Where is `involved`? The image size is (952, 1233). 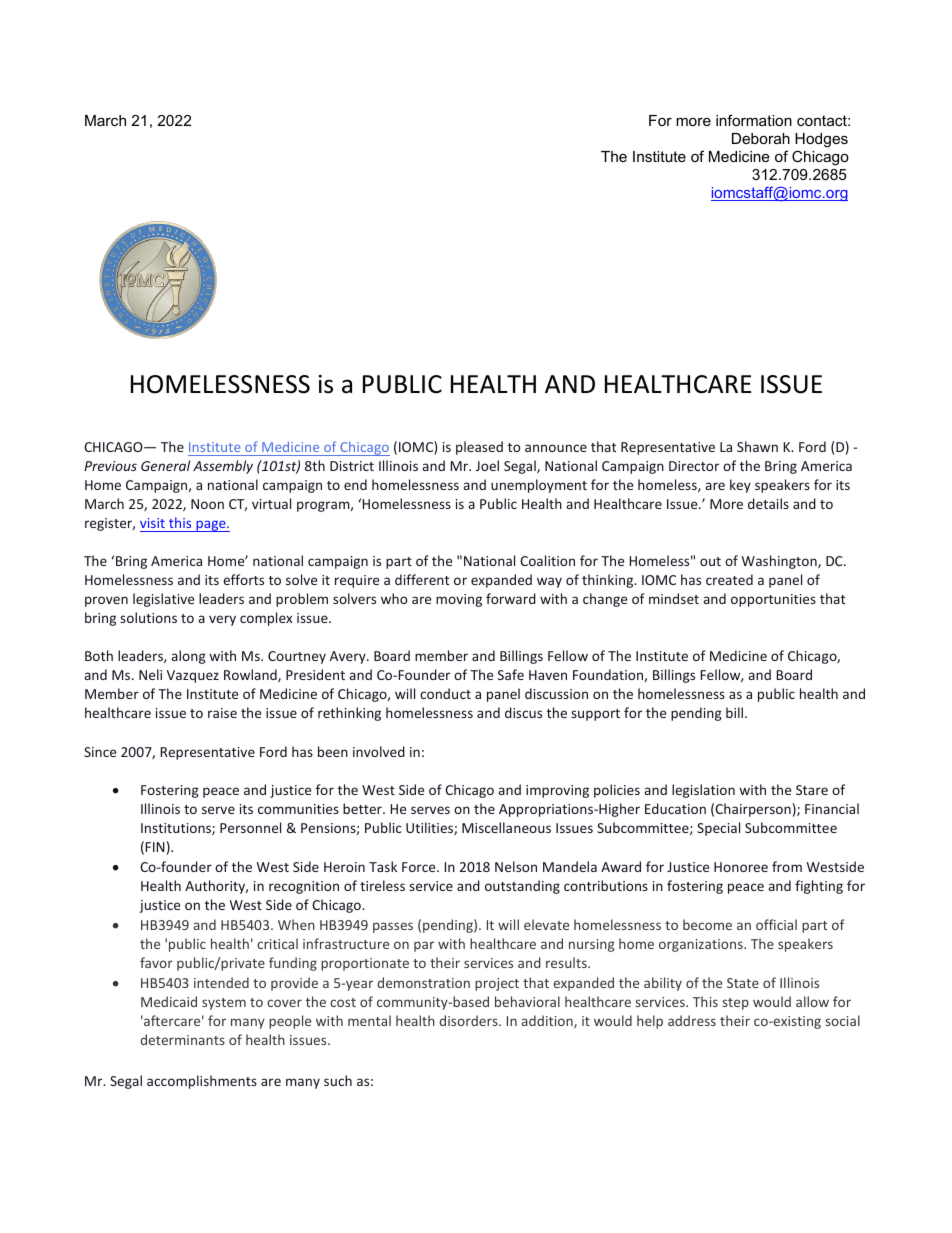
involved is located at coordinates (379, 751).
